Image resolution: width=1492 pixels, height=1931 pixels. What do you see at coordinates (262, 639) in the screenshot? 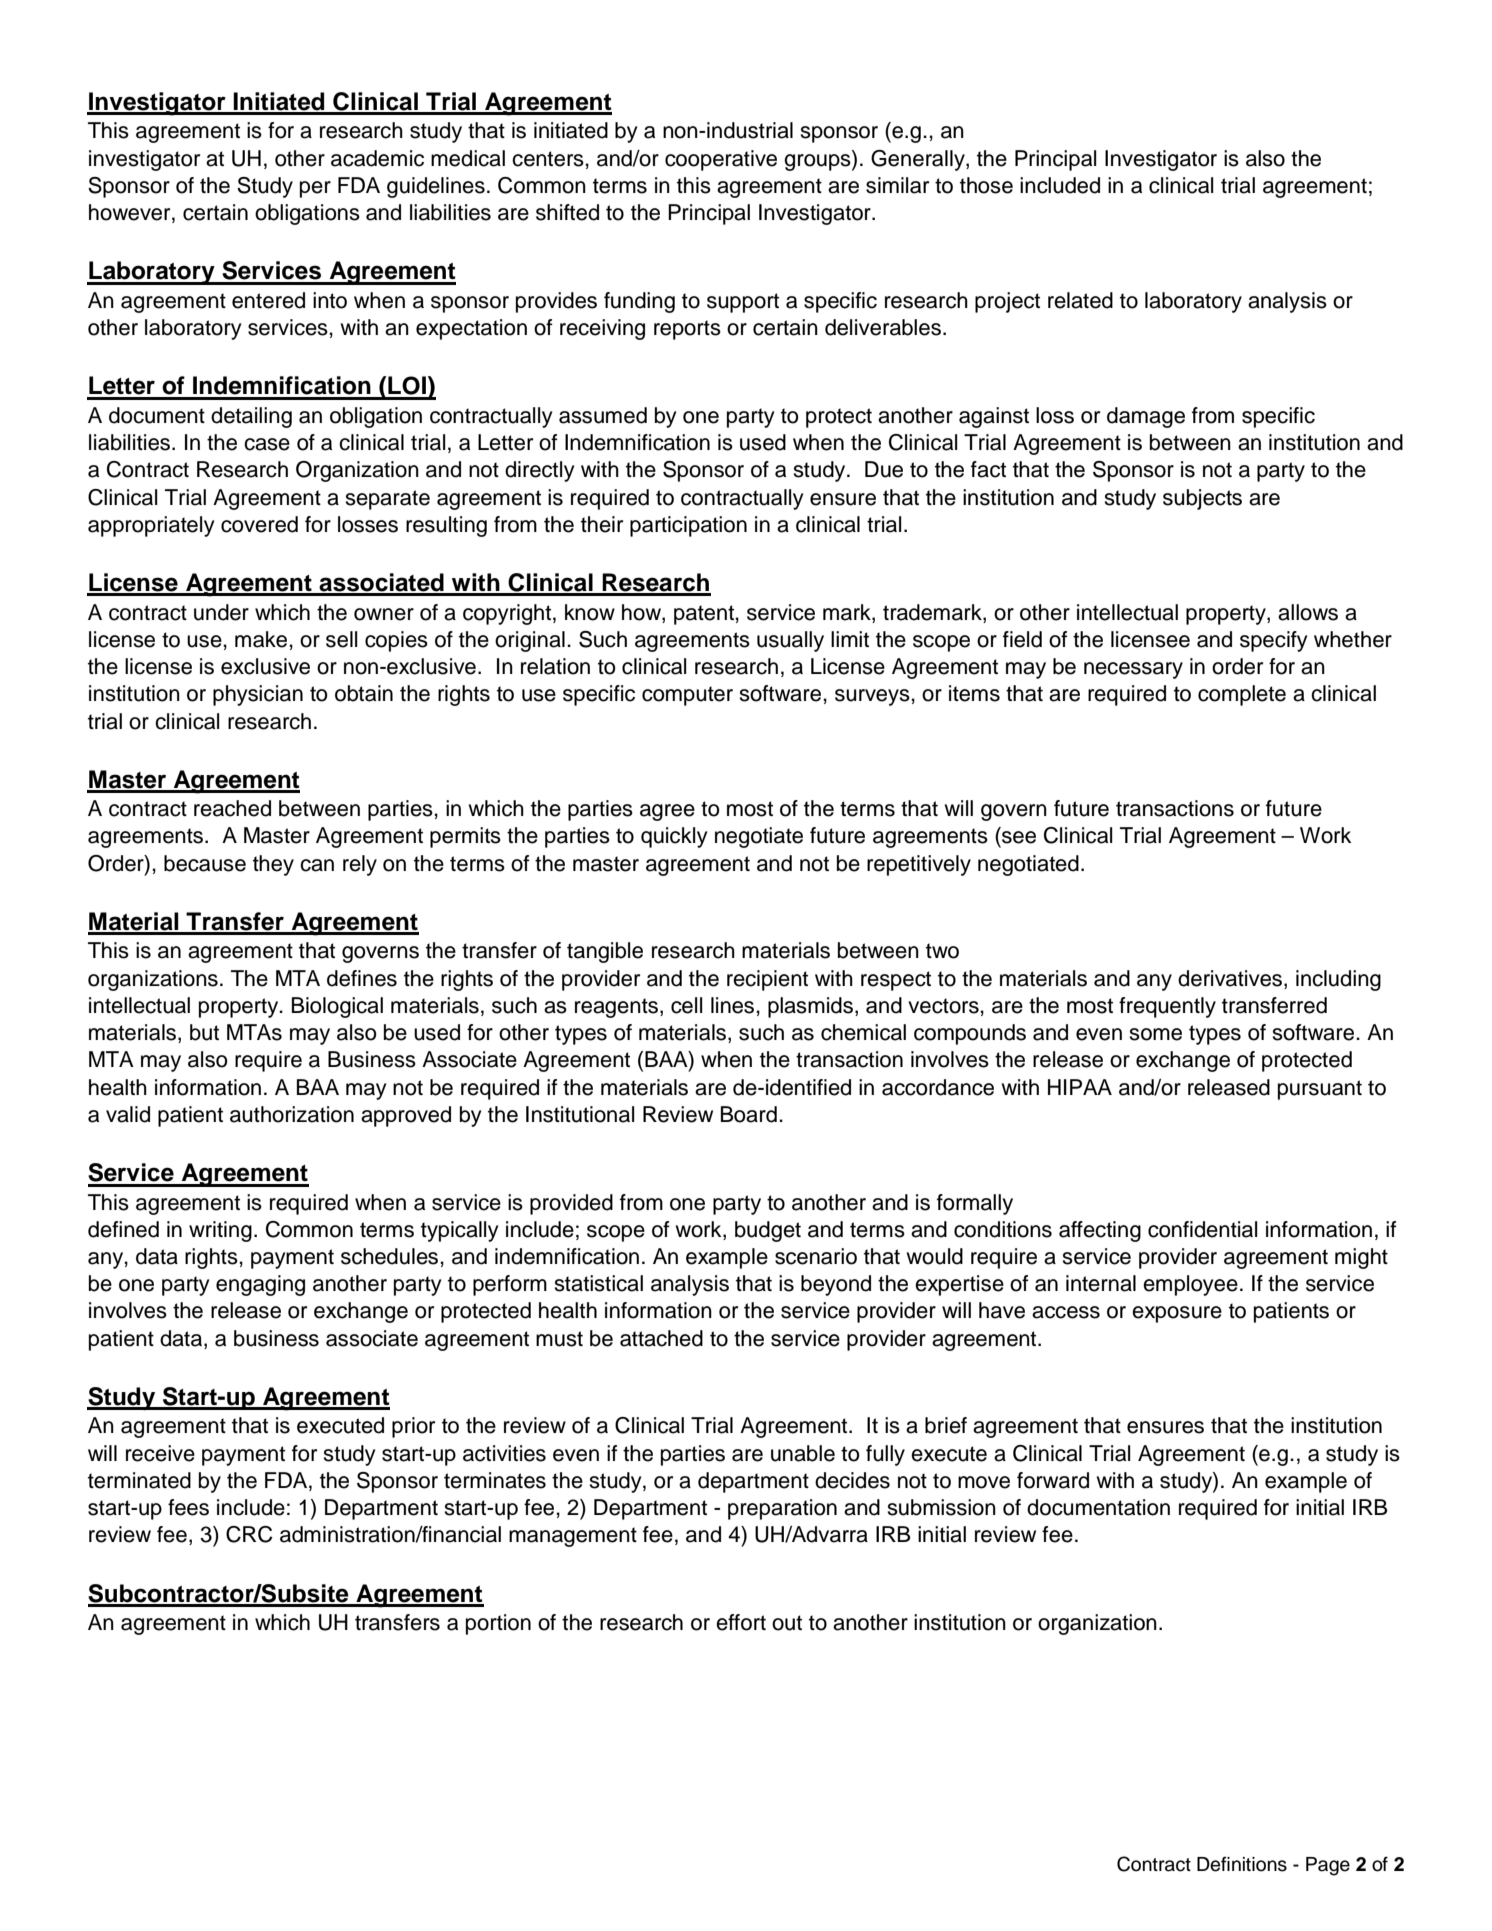
I see `make` at bounding box center [262, 639].
